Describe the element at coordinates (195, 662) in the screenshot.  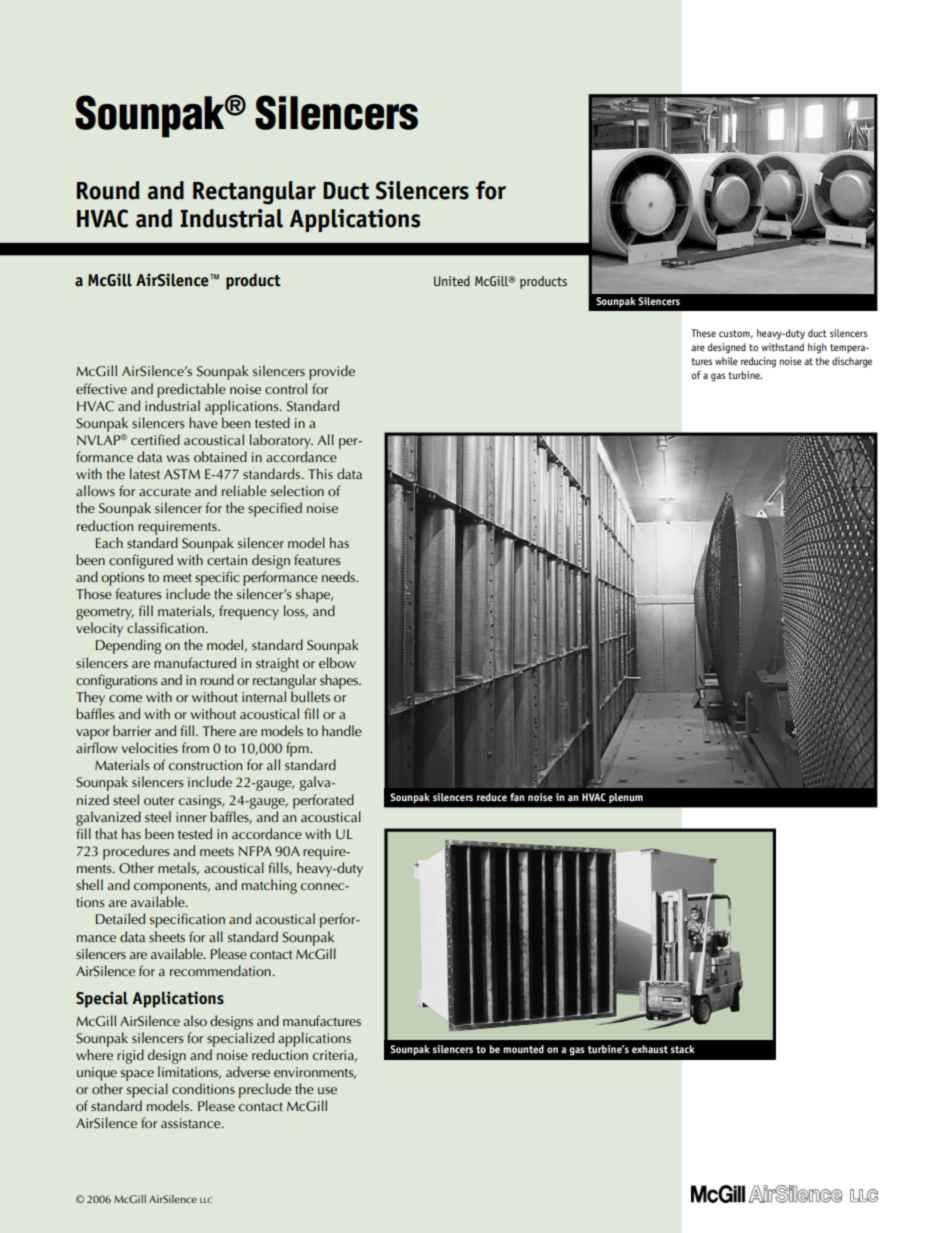
I see `manufactured` at that location.
